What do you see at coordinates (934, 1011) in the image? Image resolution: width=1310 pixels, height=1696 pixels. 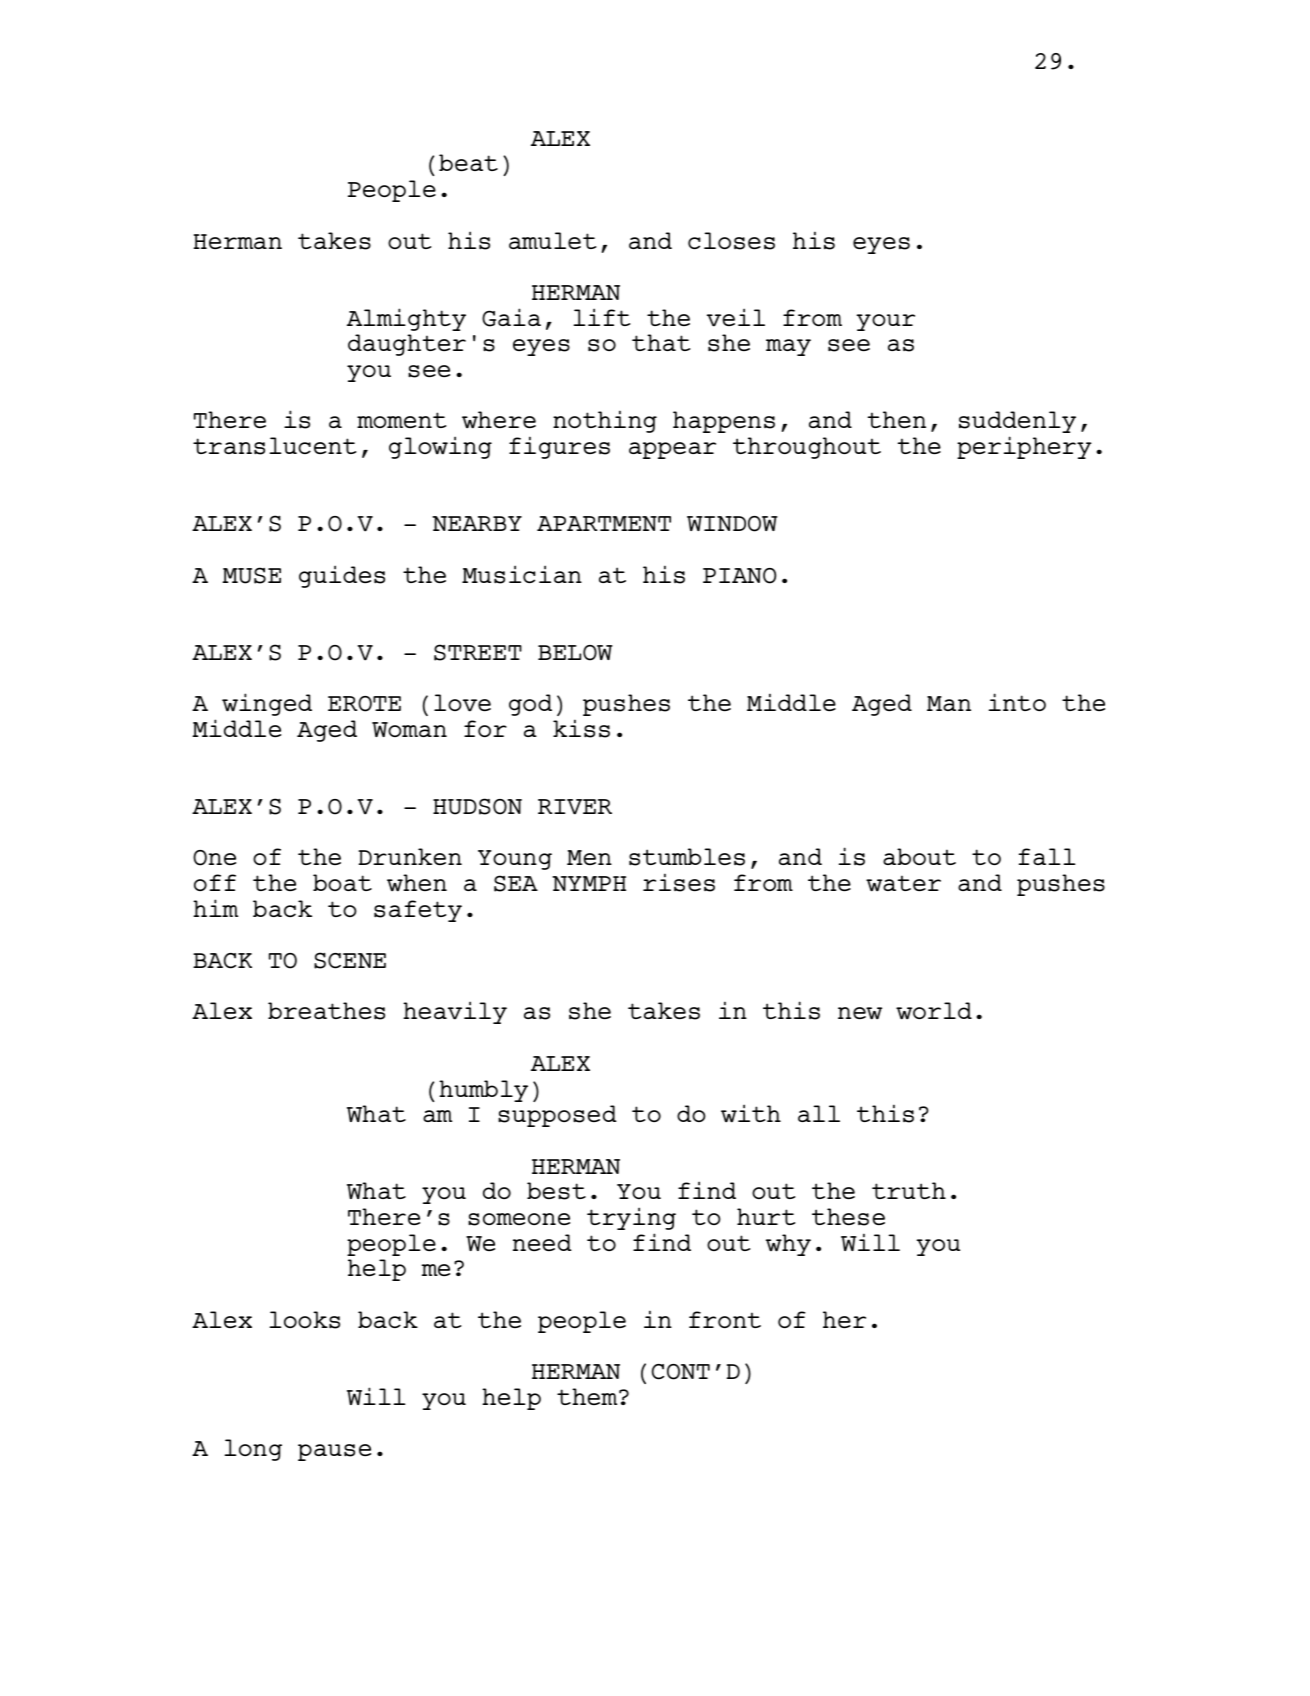 I see `world` at bounding box center [934, 1011].
